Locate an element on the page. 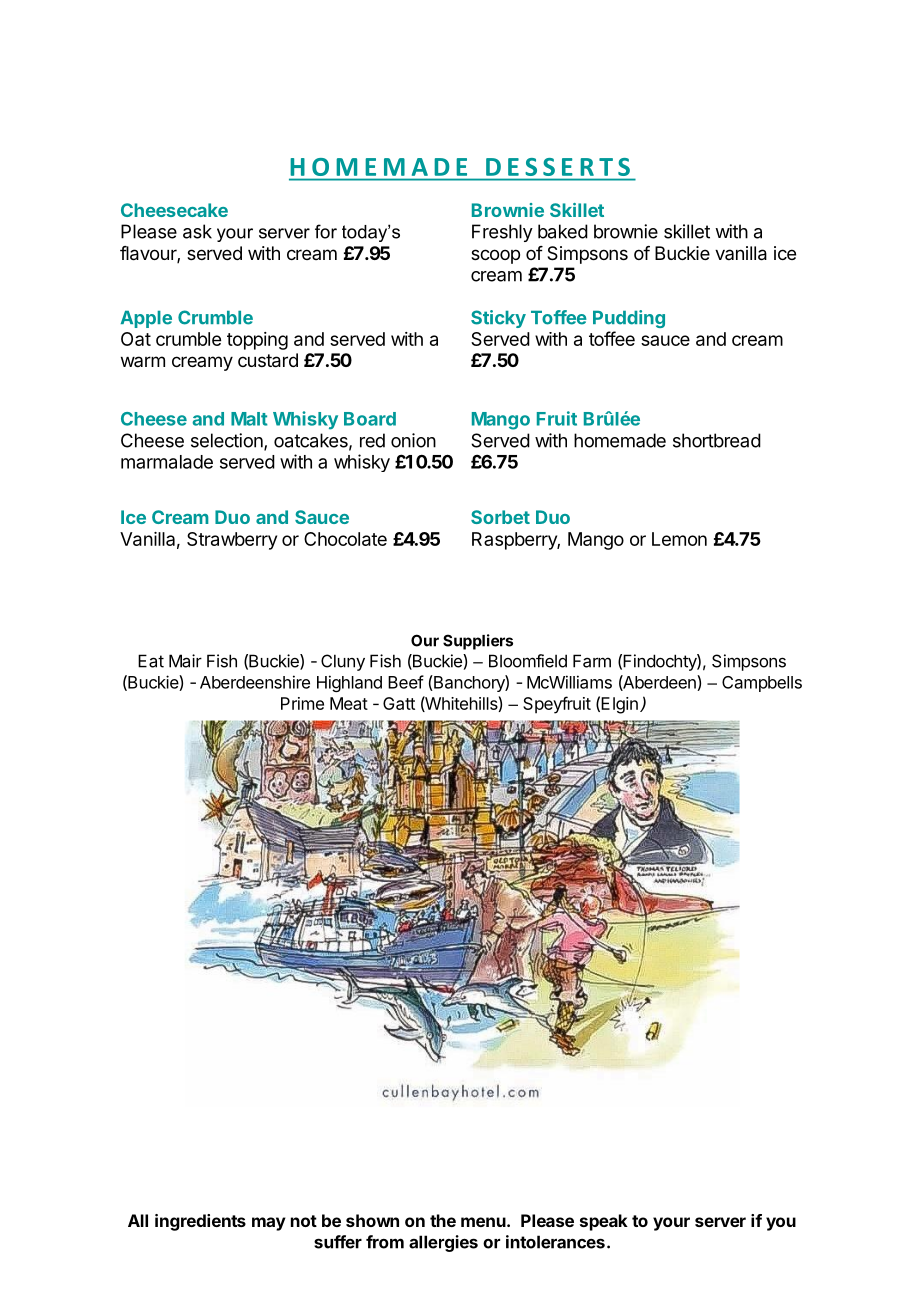  ask is located at coordinates (197, 231).
